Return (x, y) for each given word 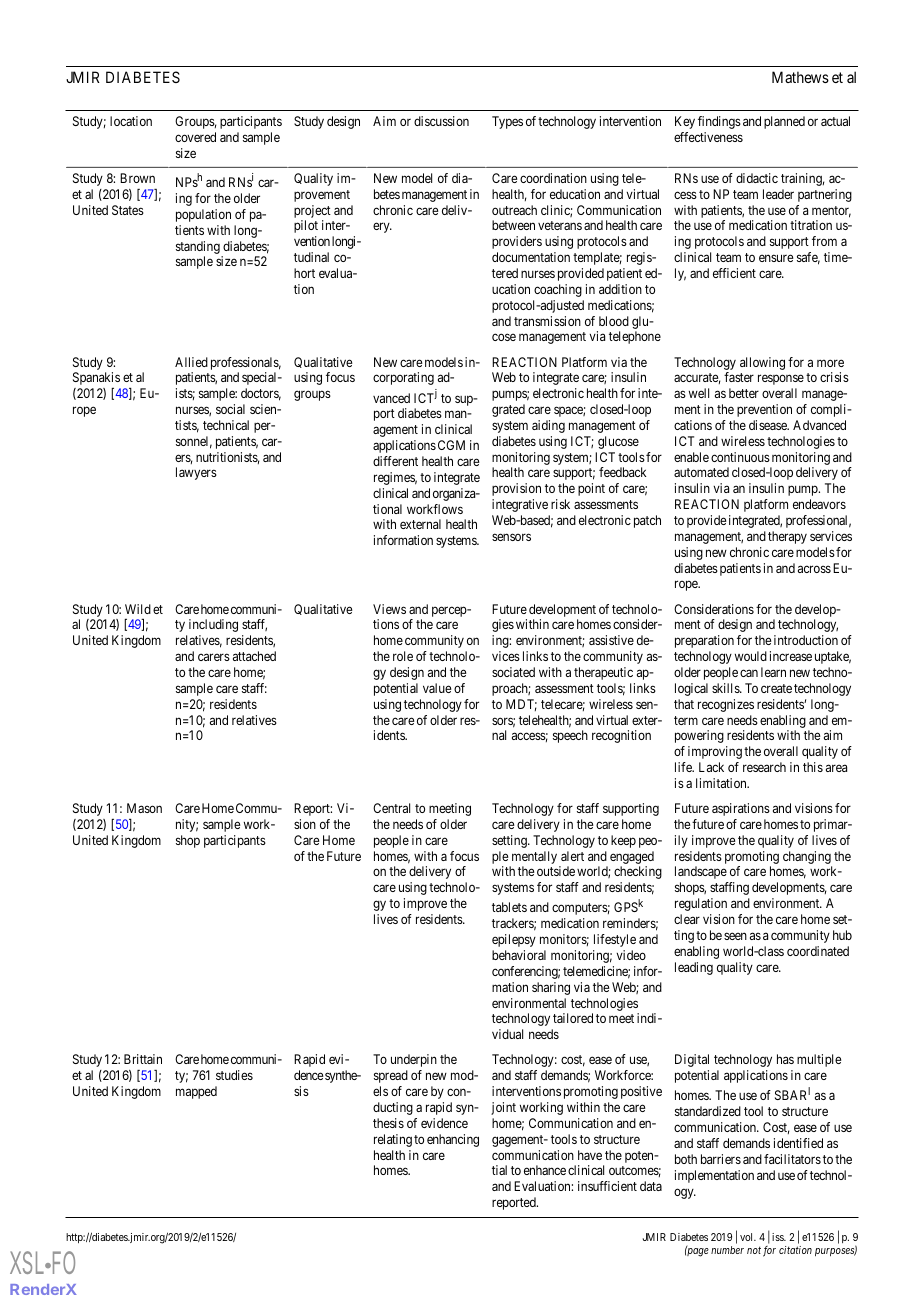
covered (195, 137)
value (437, 688)
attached (254, 656)
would (751, 656)
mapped (196, 1092)
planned (784, 122)
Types (507, 122)
